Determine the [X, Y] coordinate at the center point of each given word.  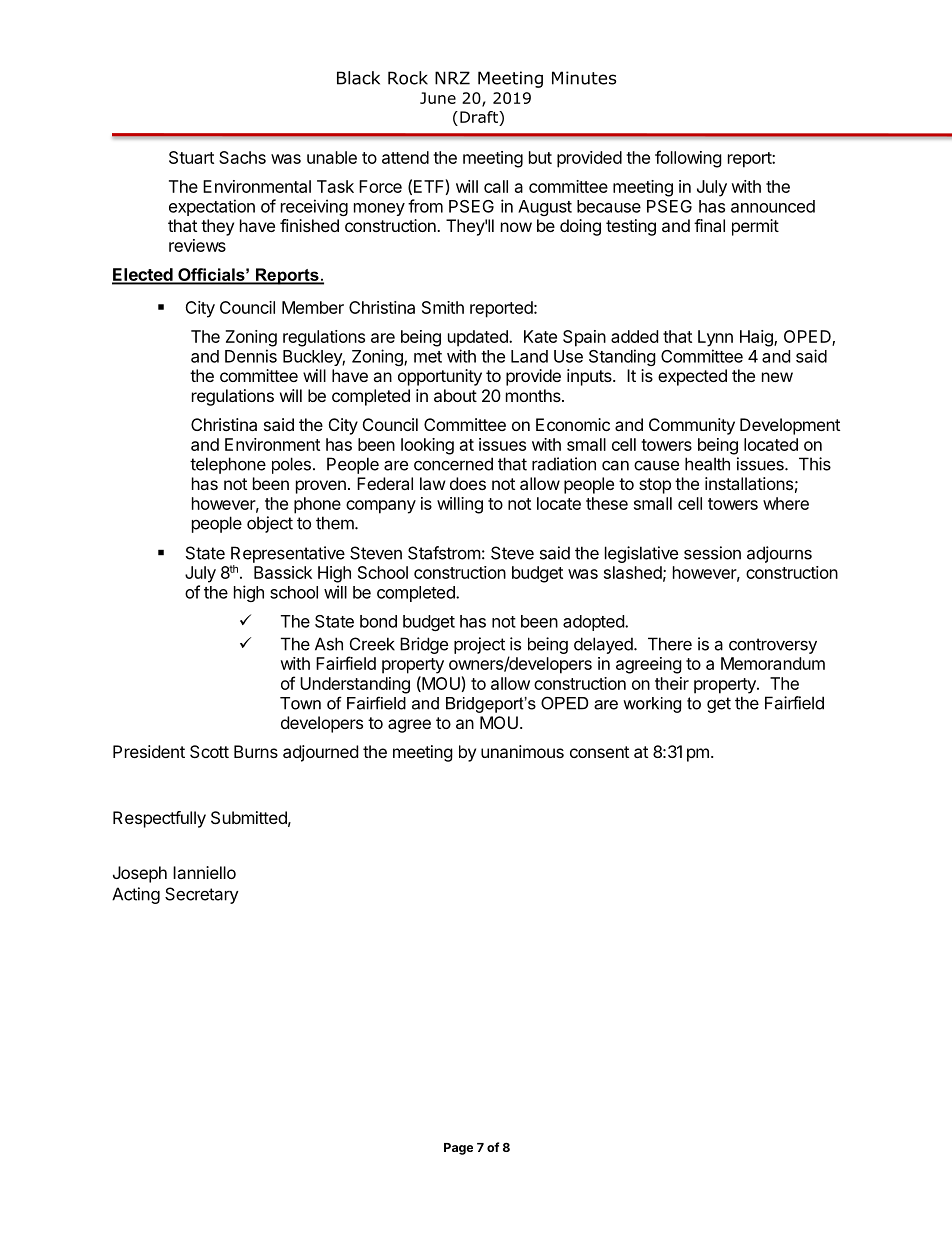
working [652, 705]
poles [291, 465]
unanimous [522, 751]
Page [458, 1149]
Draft [480, 117]
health [707, 464]
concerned [453, 464]
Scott [209, 751]
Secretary [202, 895]
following [688, 159]
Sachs [242, 157]
